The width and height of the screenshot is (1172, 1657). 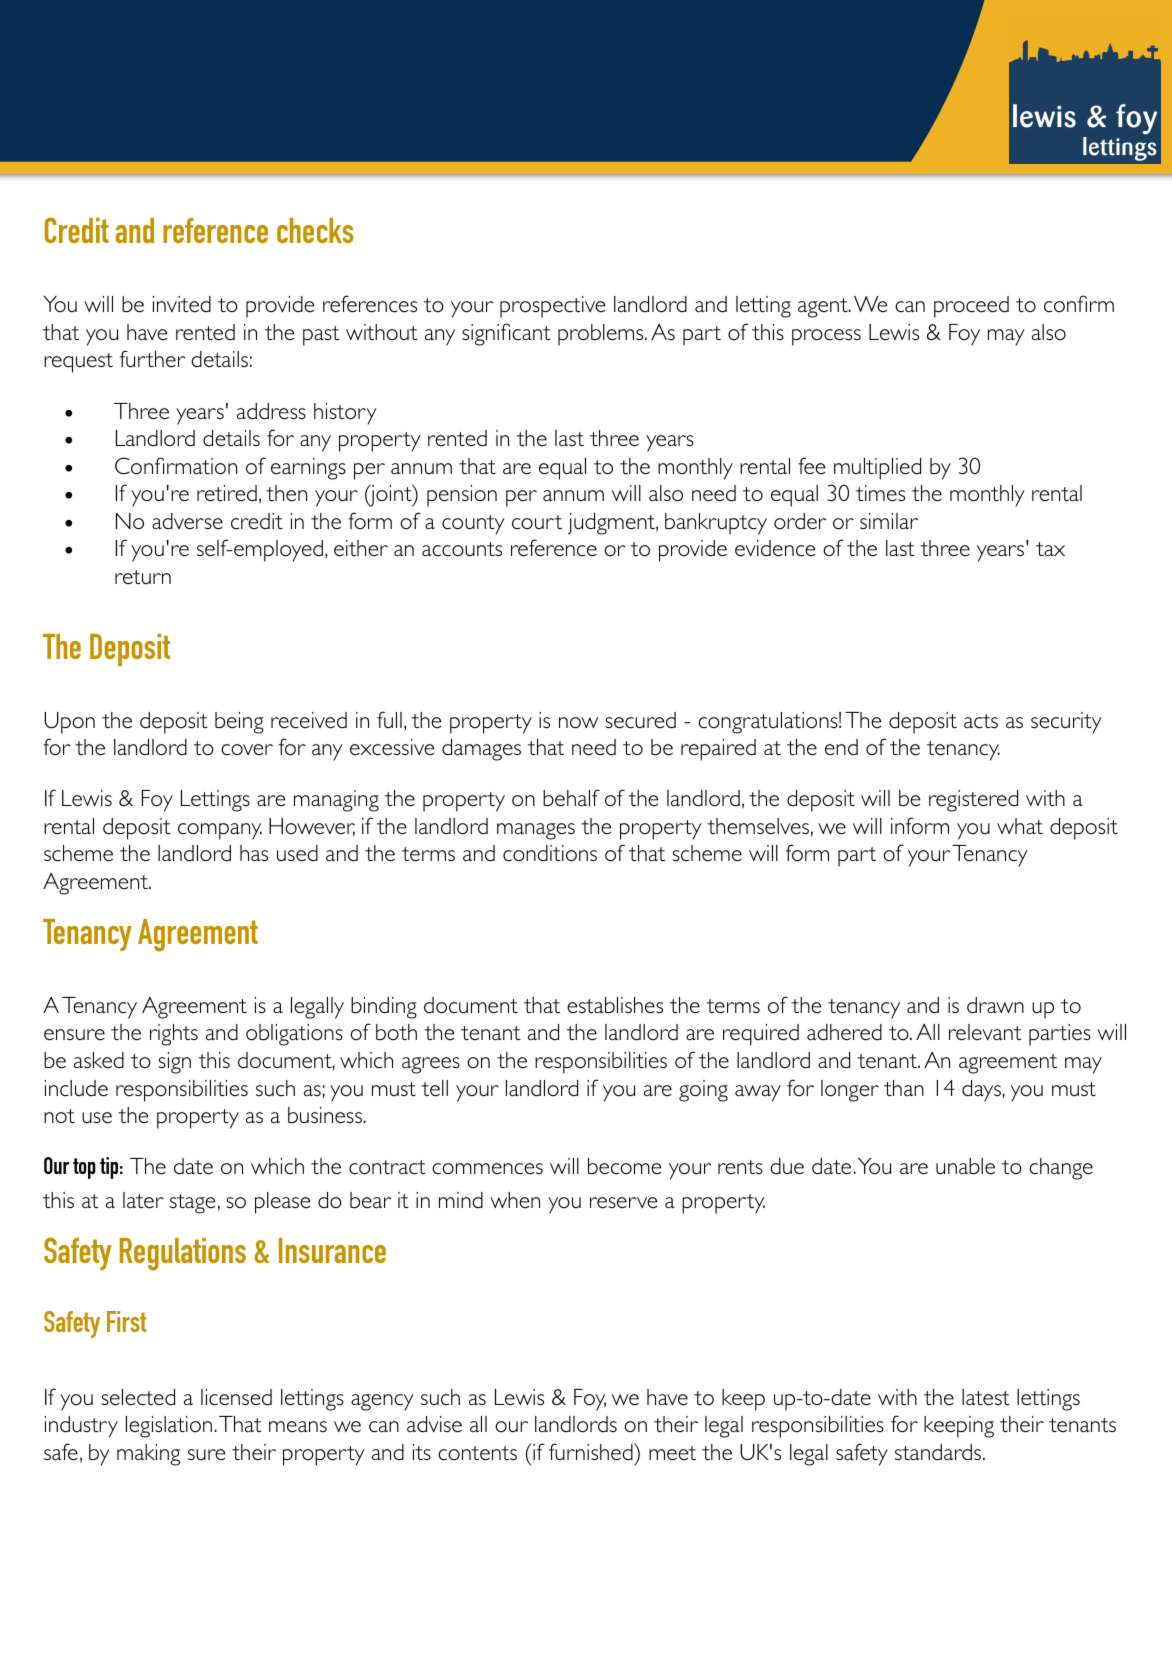 What do you see at coordinates (182, 304) in the screenshot?
I see `invited` at bounding box center [182, 304].
